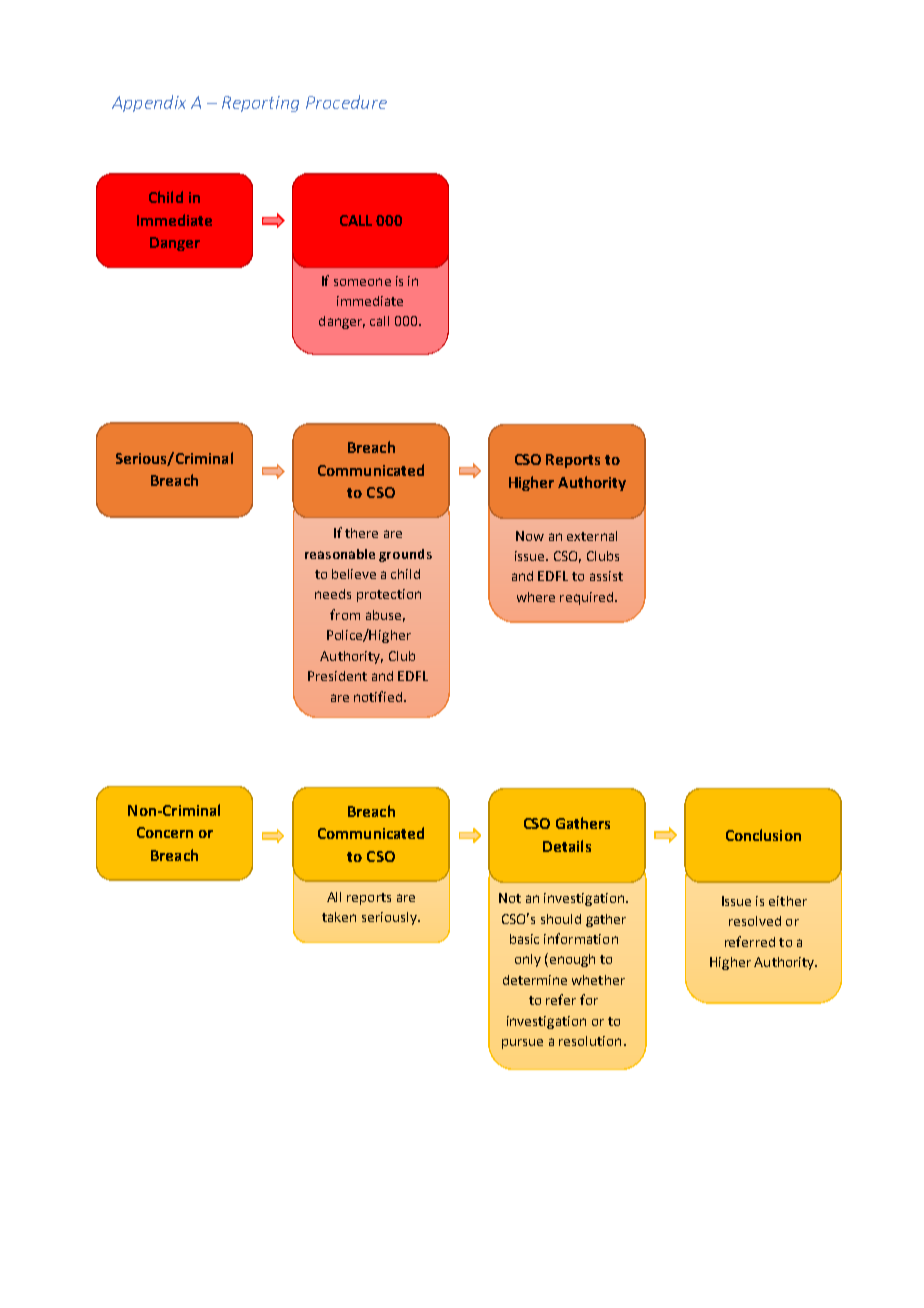 The height and width of the screenshot is (1308, 924). Describe the element at coordinates (378, 696) in the screenshot. I see `notified` at that location.
